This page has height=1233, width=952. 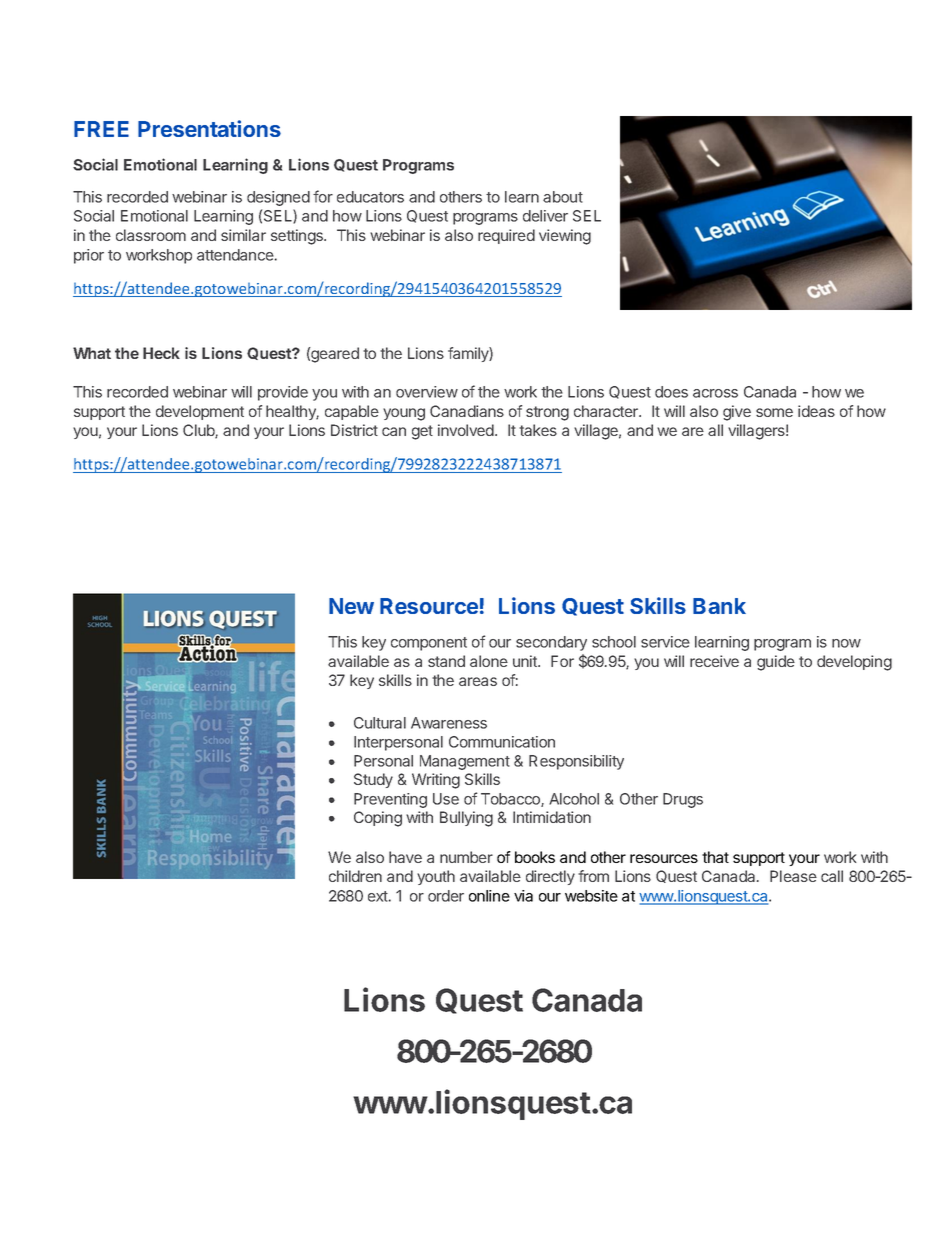 What do you see at coordinates (545, 216) in the page?
I see `deliver` at bounding box center [545, 216].
